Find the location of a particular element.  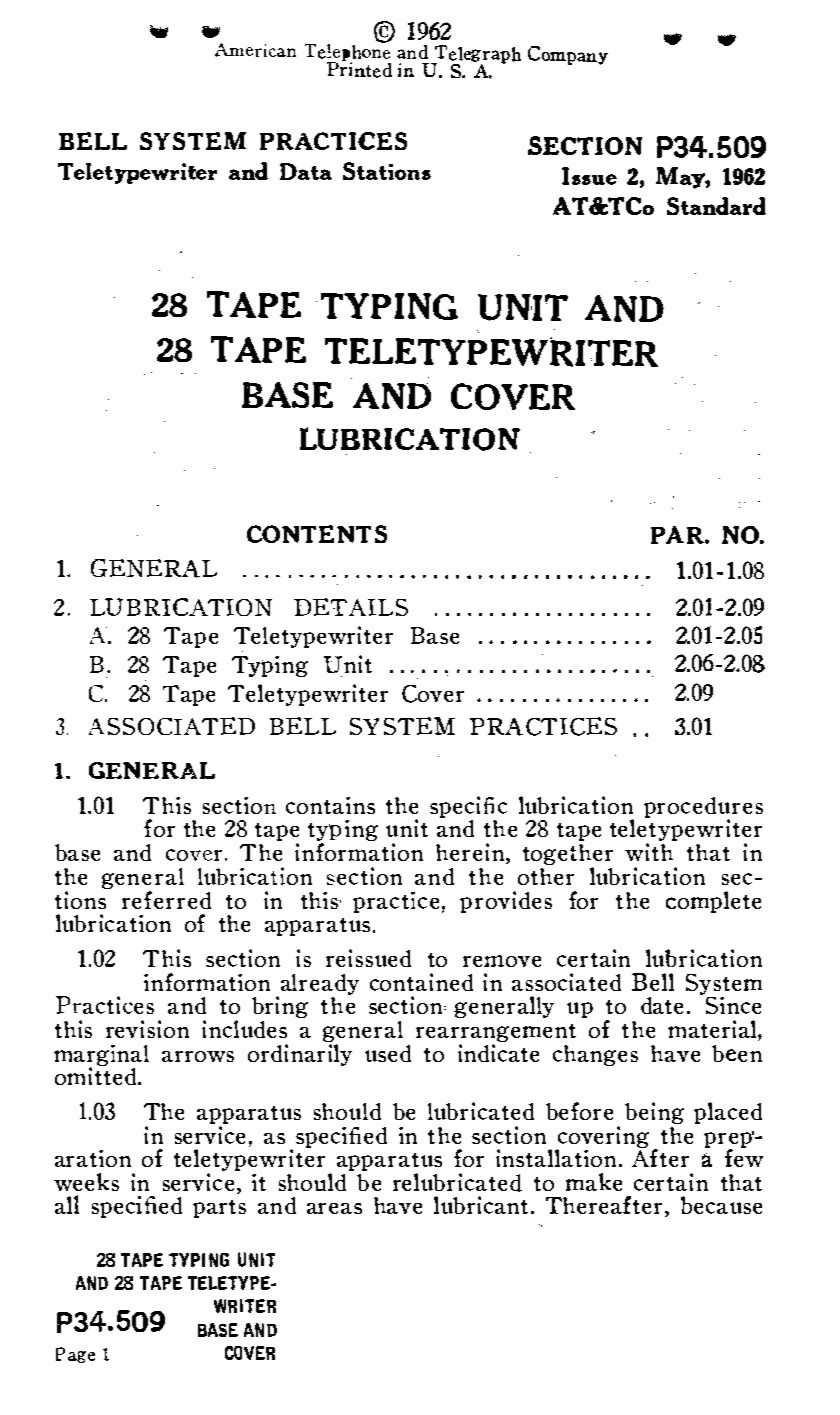

areas is located at coordinates (334, 1208).
